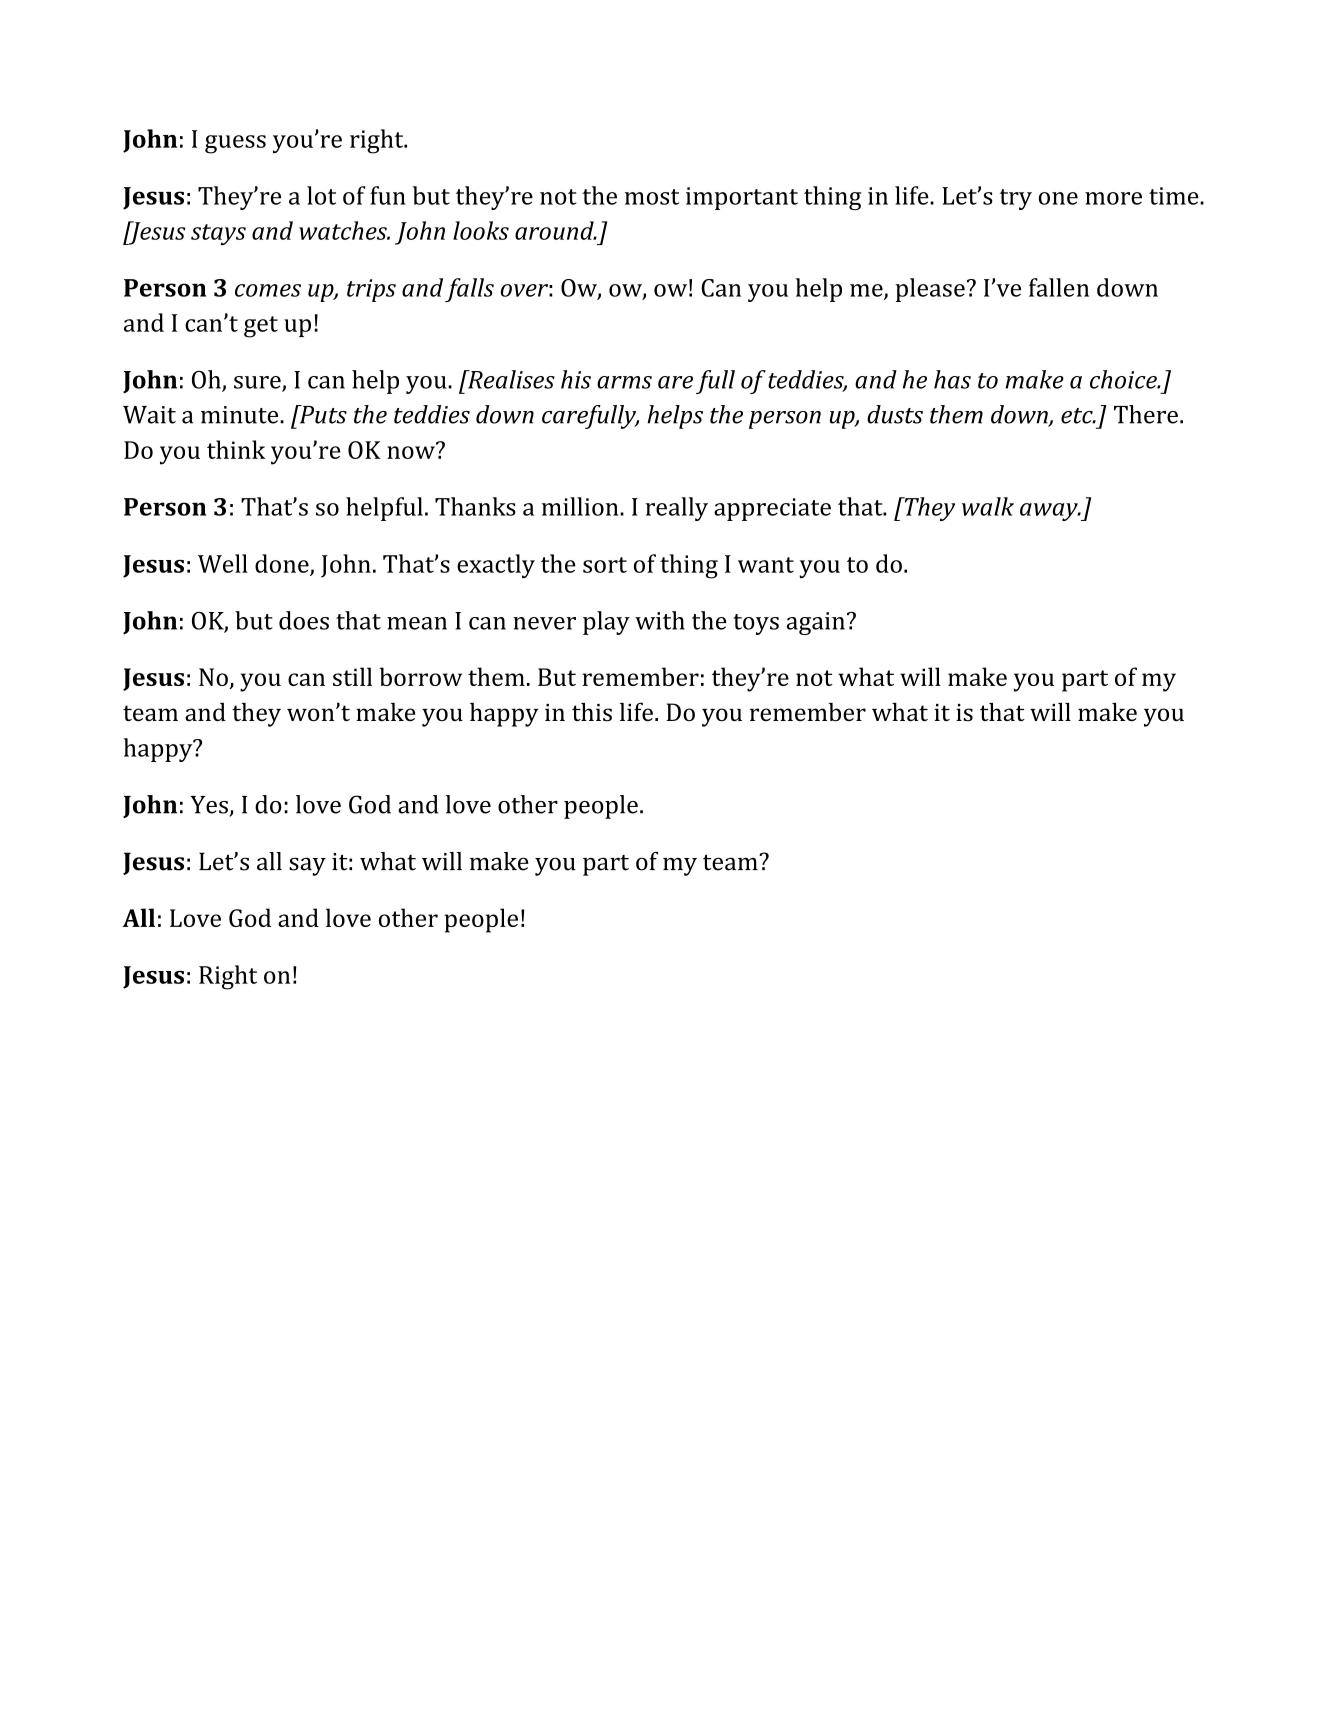  What do you see at coordinates (988, 506) in the page?
I see `walk` at bounding box center [988, 506].
